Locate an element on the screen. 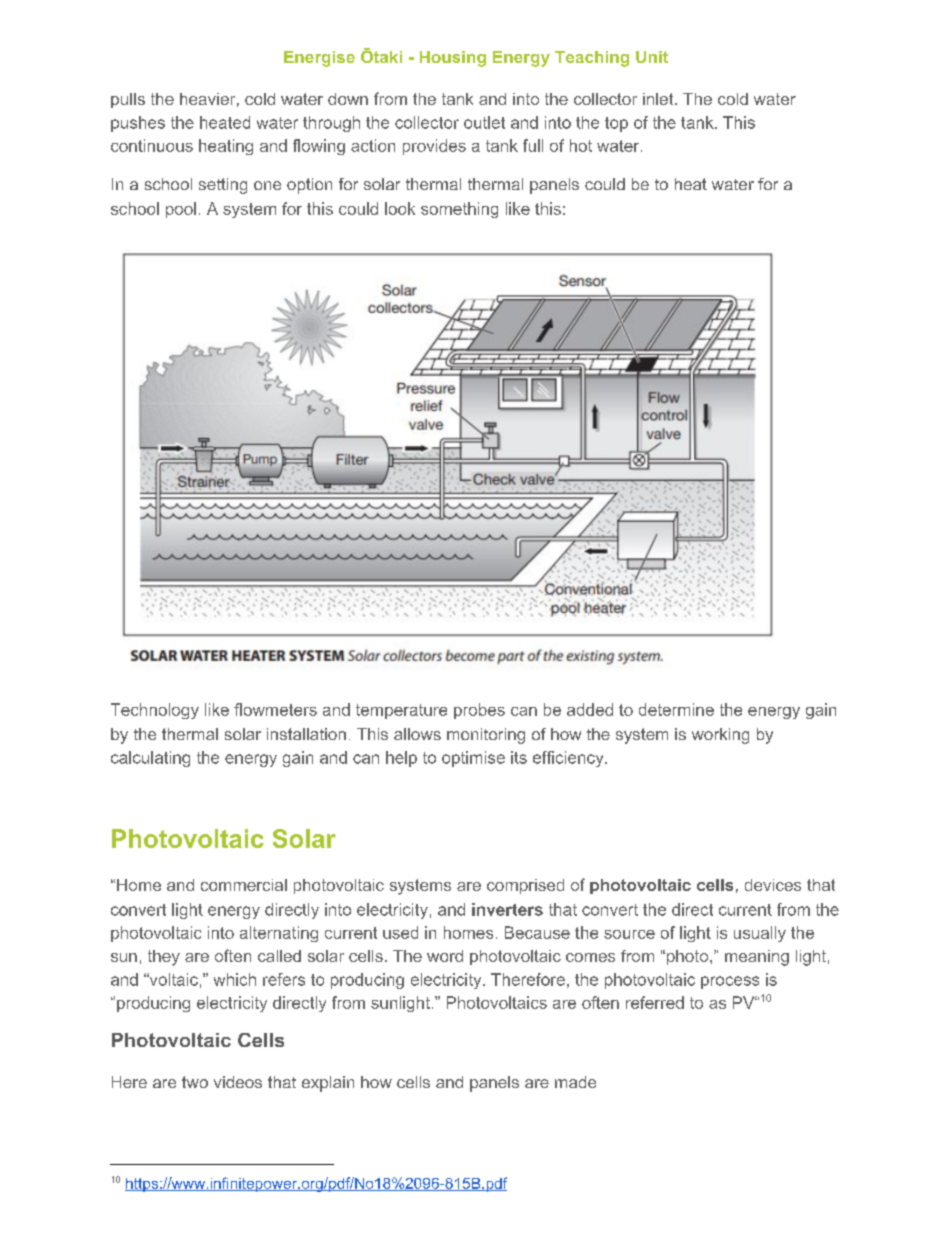 The height and width of the screenshot is (1233, 952). working is located at coordinates (720, 736).
